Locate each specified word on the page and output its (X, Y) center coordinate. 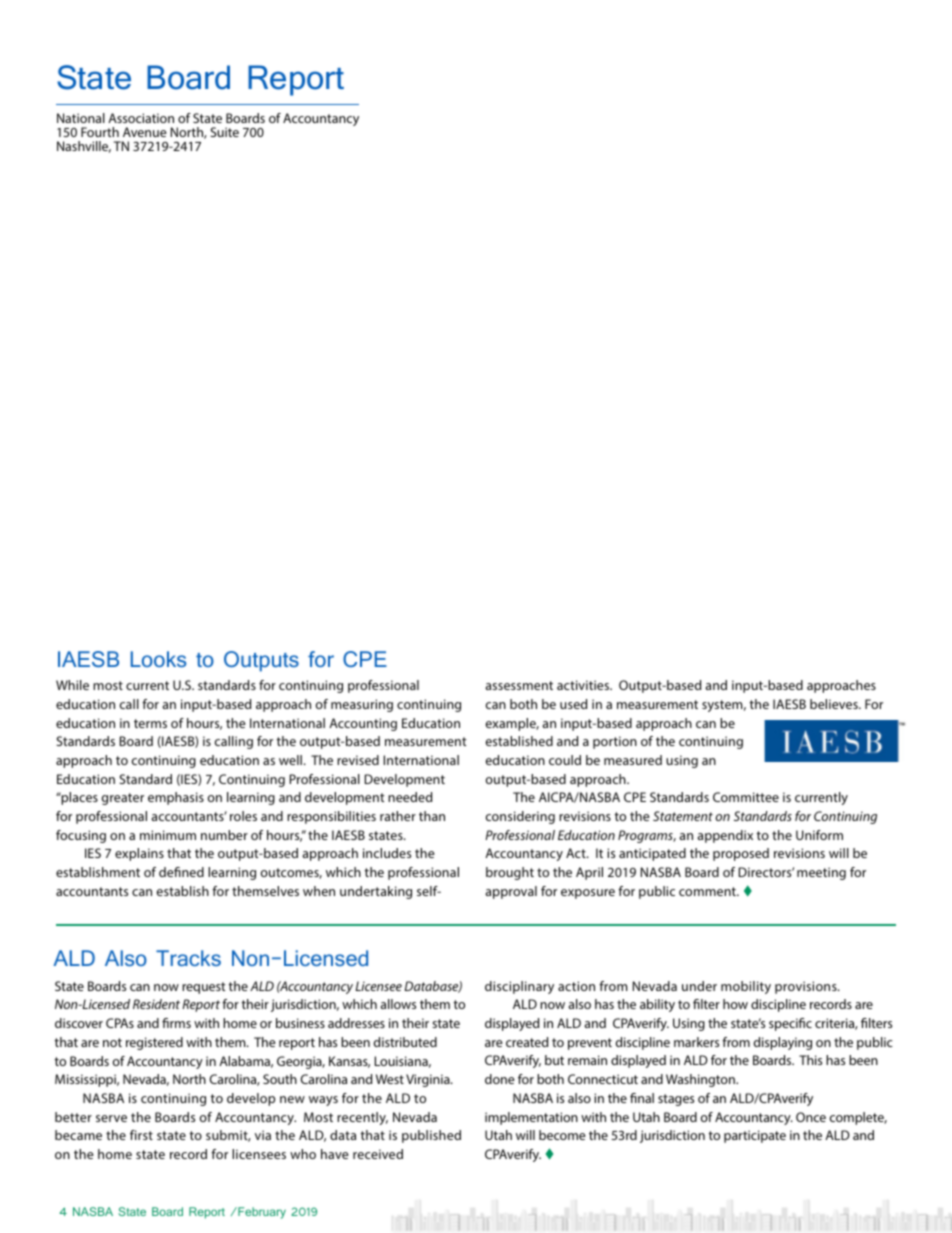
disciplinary (519, 987)
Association (141, 118)
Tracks (188, 958)
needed (410, 797)
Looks (158, 659)
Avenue (145, 132)
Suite (224, 132)
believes (835, 704)
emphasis (176, 798)
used (573, 704)
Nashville (84, 147)
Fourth (100, 132)
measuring (362, 705)
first (141, 1135)
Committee (746, 797)
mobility (746, 987)
